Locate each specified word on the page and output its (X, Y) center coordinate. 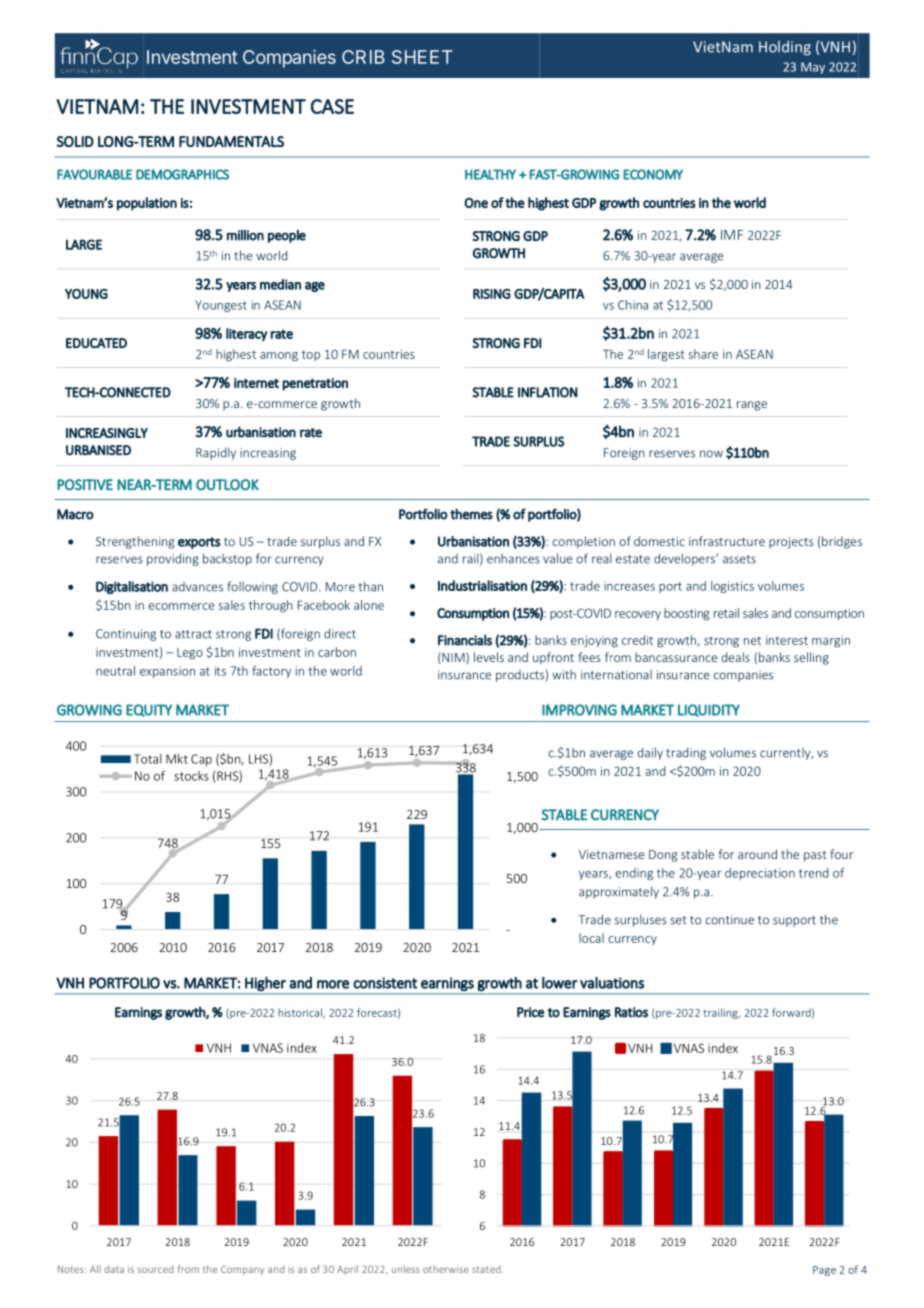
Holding (785, 48)
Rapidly (216, 454)
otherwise (446, 1269)
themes (471, 514)
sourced (155, 1269)
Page (824, 1271)
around (757, 854)
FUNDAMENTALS (231, 141)
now (711, 454)
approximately (619, 892)
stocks (191, 776)
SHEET (422, 57)
